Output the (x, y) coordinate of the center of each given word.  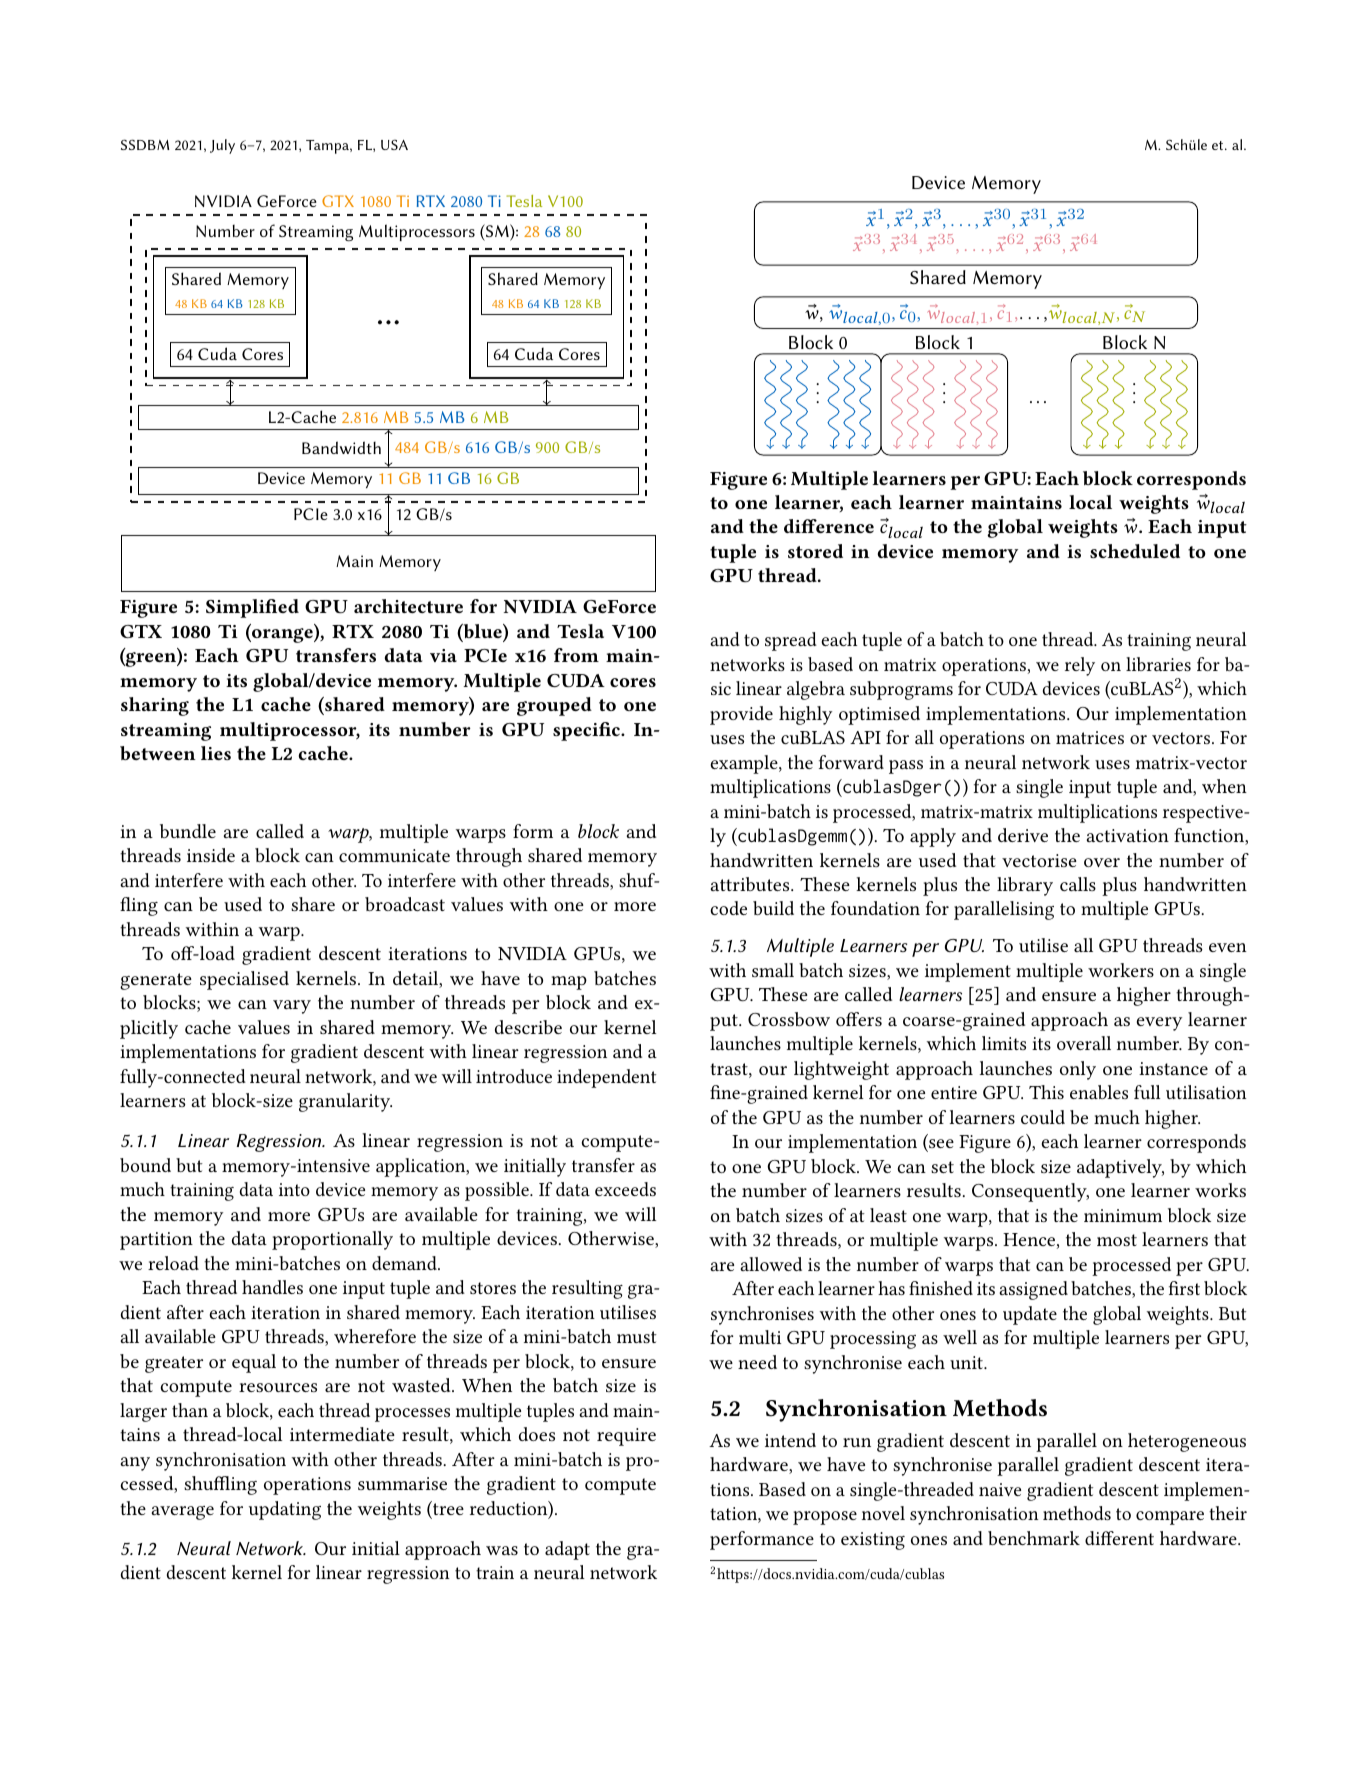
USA (394, 144)
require (626, 1437)
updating (285, 1510)
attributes (751, 884)
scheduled (1135, 551)
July (222, 146)
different (1119, 1538)
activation (1128, 835)
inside (211, 855)
